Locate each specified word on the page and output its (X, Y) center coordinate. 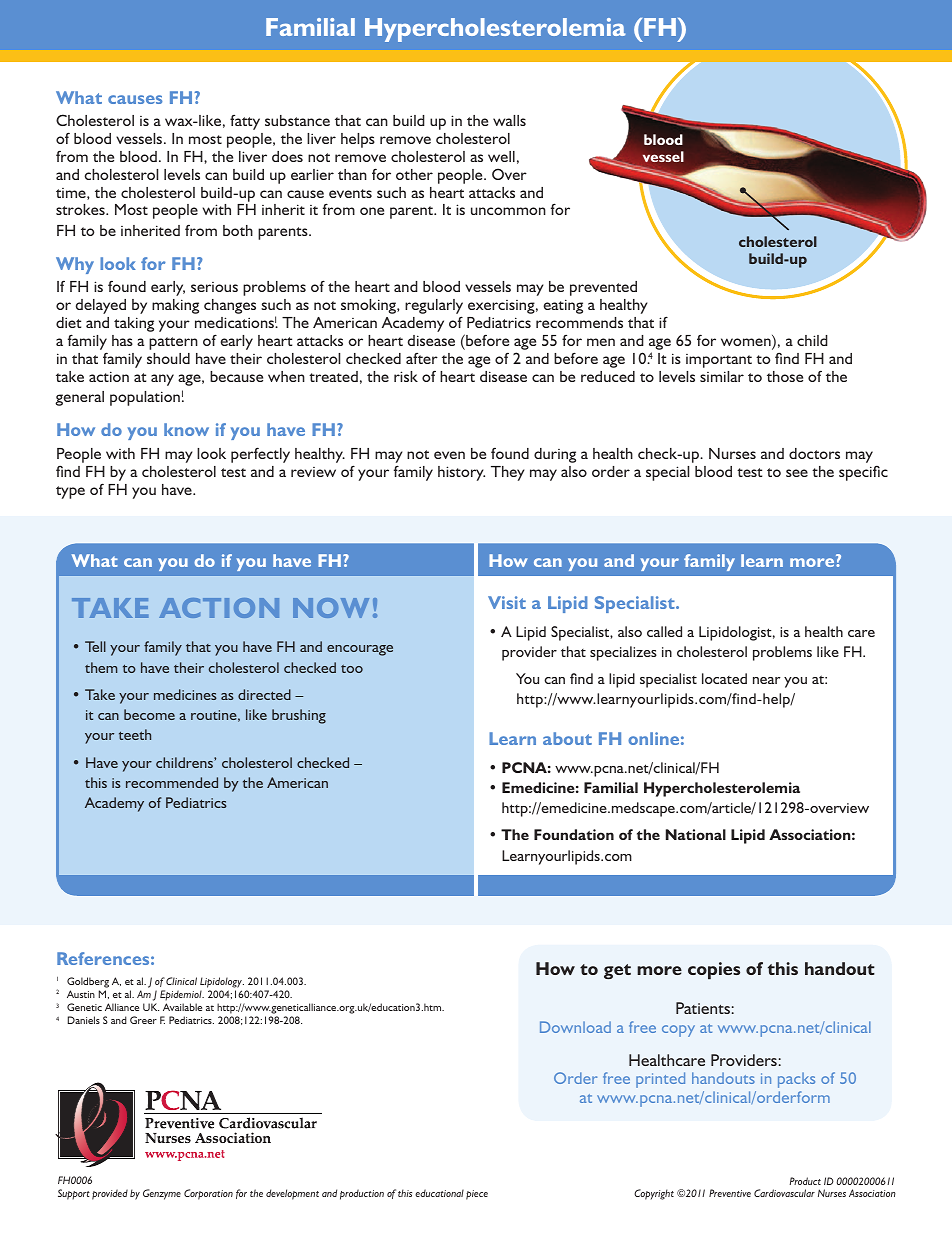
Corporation (208, 1194)
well (501, 156)
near (767, 680)
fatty (245, 122)
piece (477, 1195)
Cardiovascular (784, 1193)
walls (509, 120)
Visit (507, 602)
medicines (185, 694)
